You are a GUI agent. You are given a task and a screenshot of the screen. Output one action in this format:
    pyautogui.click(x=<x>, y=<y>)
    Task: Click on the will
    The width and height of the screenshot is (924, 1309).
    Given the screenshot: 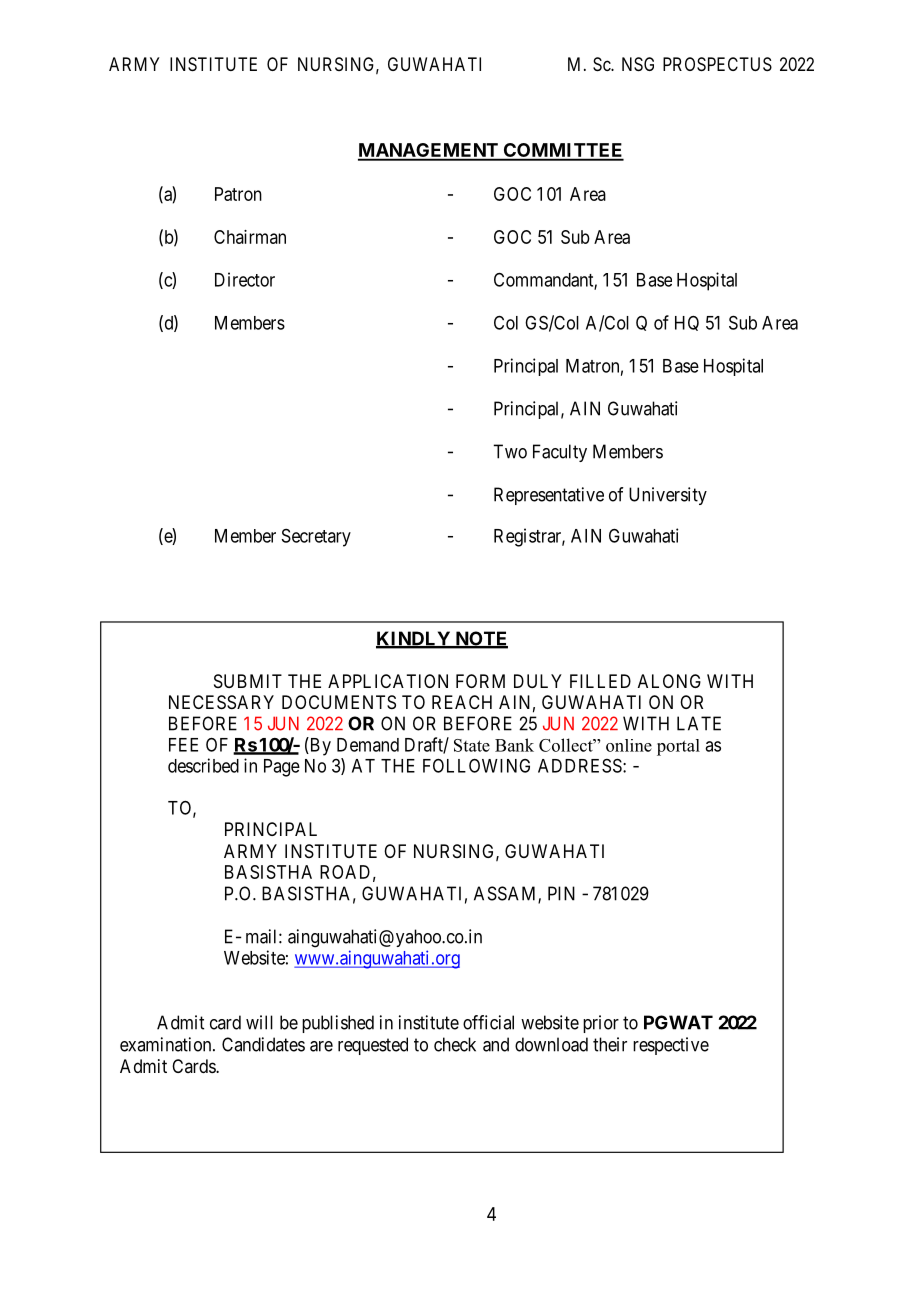 What is the action you would take?
    pyautogui.click(x=259, y=1022)
